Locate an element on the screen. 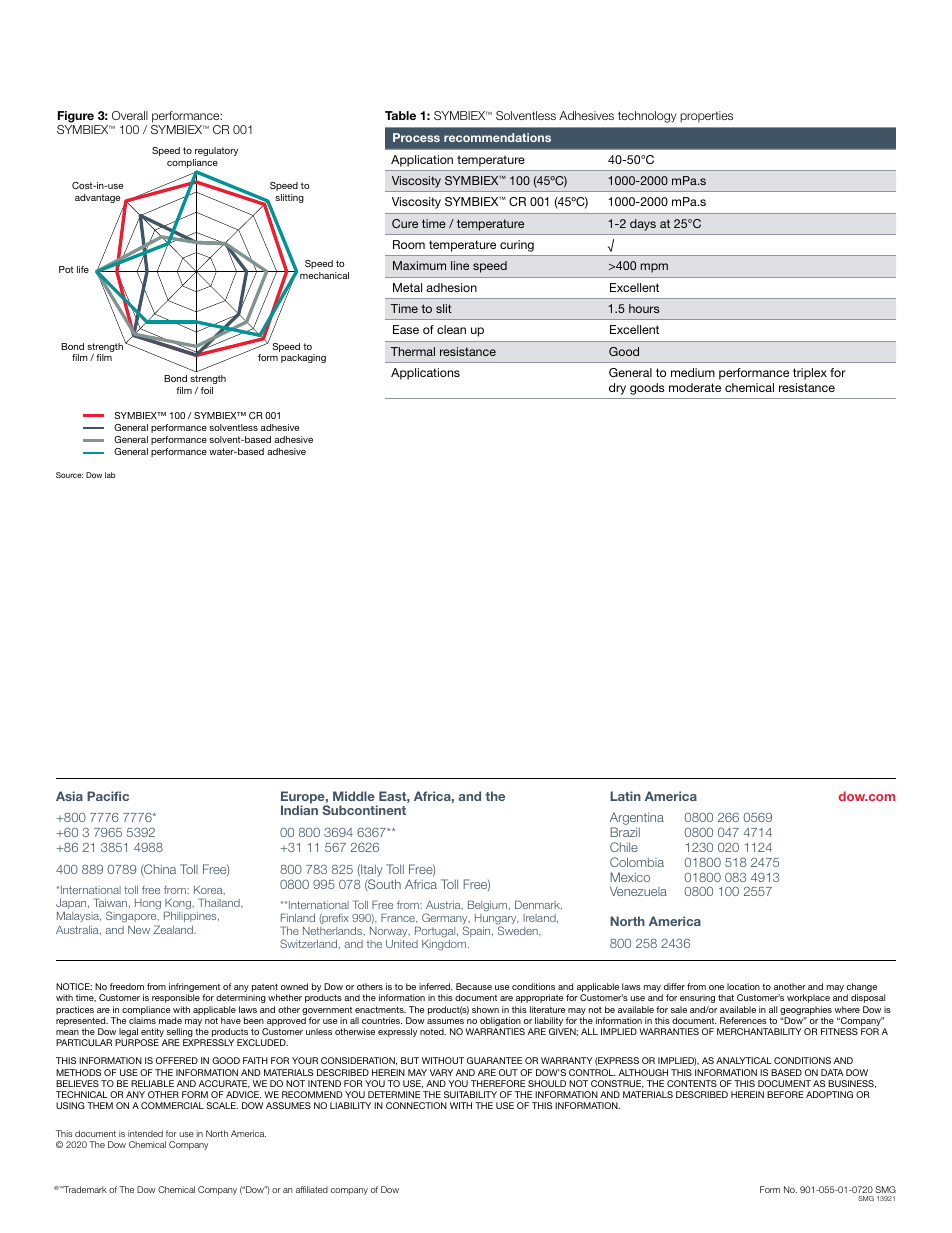 This screenshot has width=952, height=1233. dry is located at coordinates (617, 389).
